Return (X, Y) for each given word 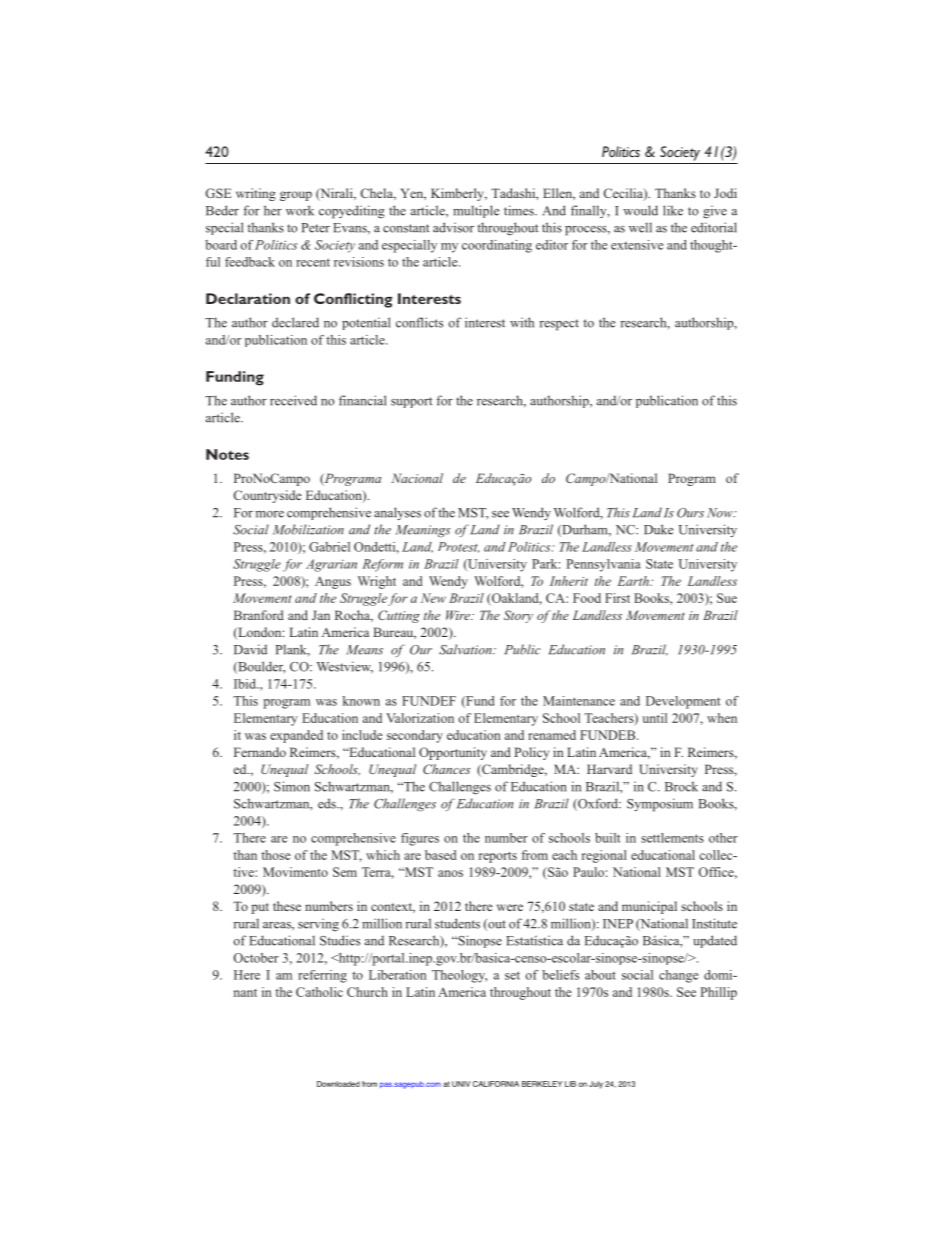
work (300, 210)
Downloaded (338, 1084)
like (673, 210)
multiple (476, 211)
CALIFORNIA (496, 1084)
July (596, 1085)
